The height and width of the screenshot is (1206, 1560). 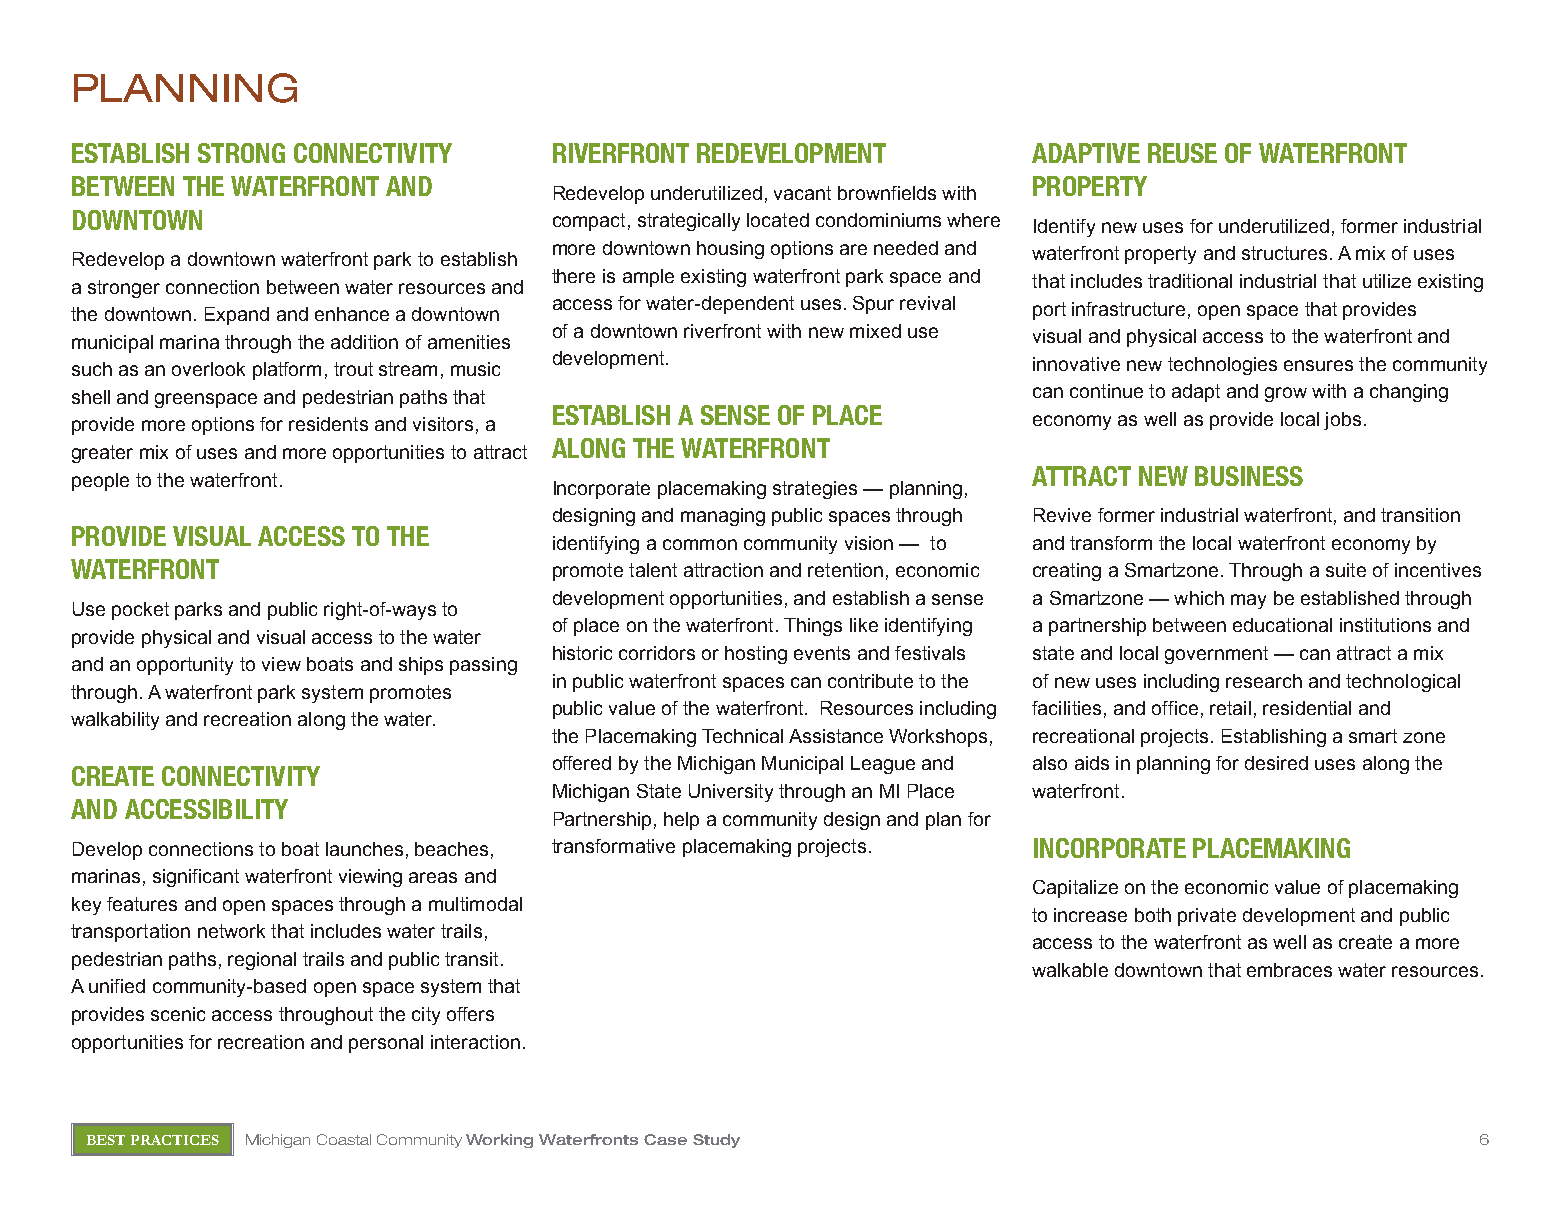 What do you see at coordinates (716, 1141) in the screenshot?
I see `Study` at bounding box center [716, 1141].
